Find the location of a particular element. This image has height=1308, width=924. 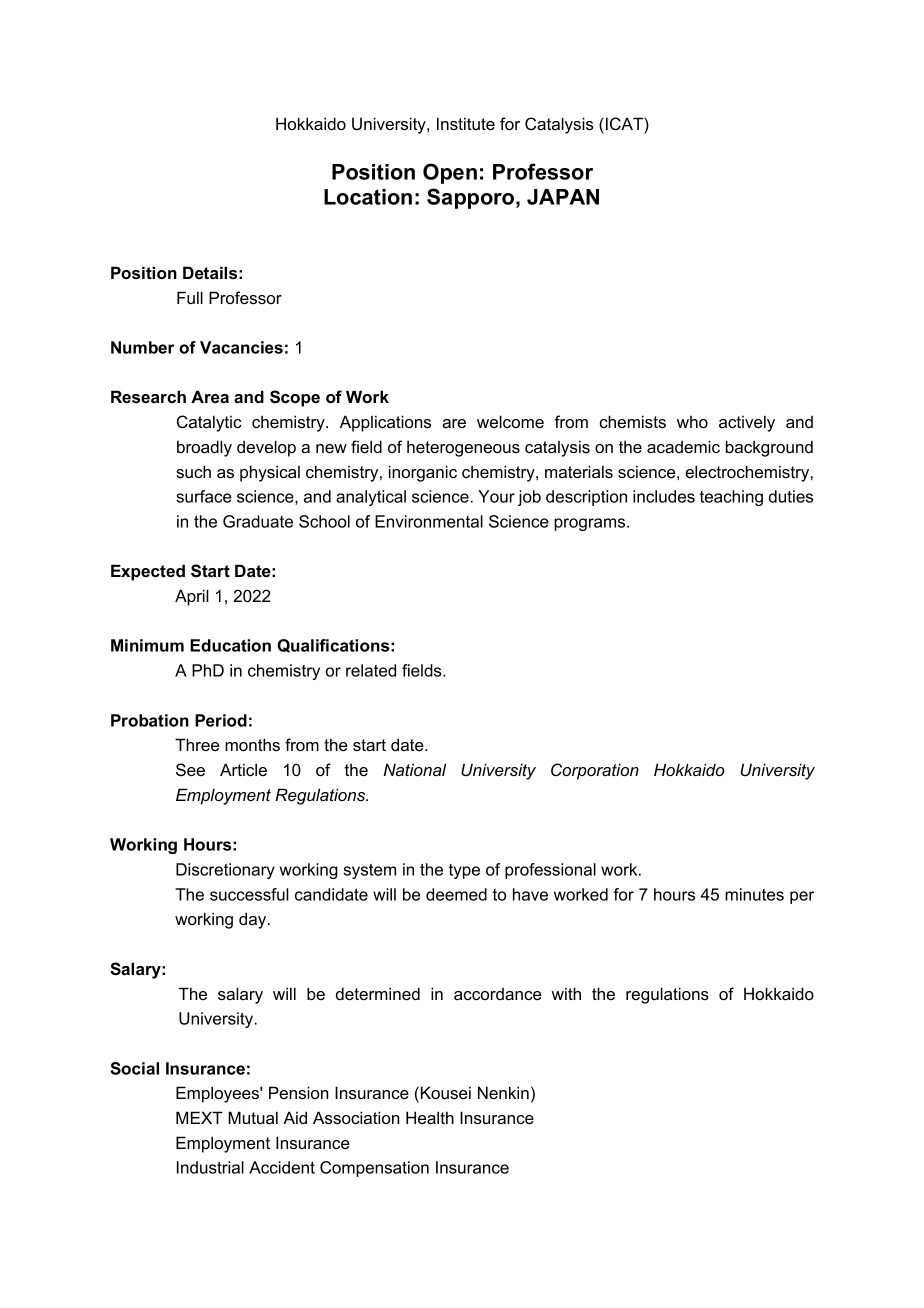

Industrial is located at coordinates (210, 1167).
